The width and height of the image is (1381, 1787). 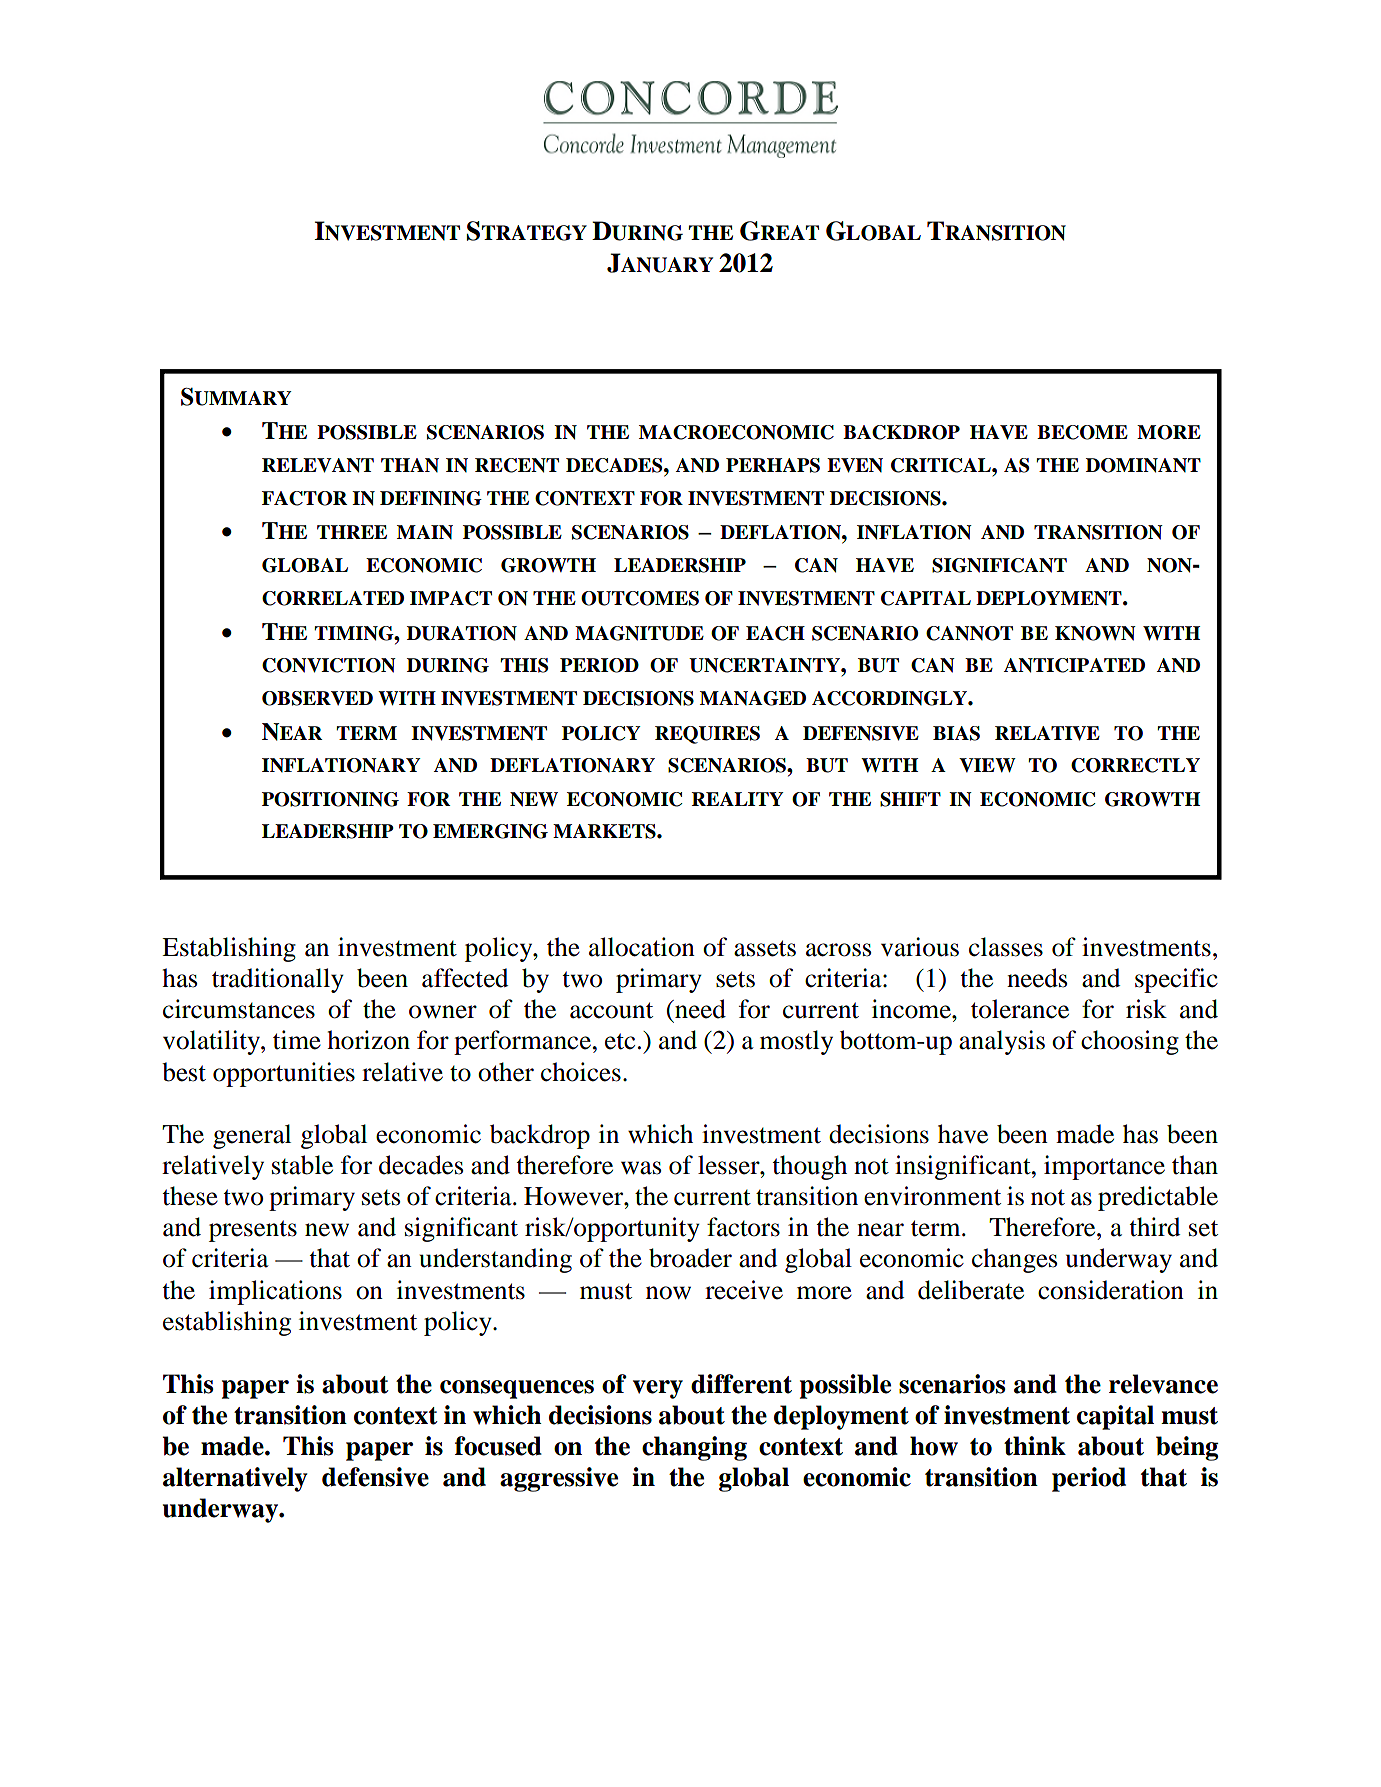 What do you see at coordinates (1006, 947) in the image?
I see `classes` at bounding box center [1006, 947].
